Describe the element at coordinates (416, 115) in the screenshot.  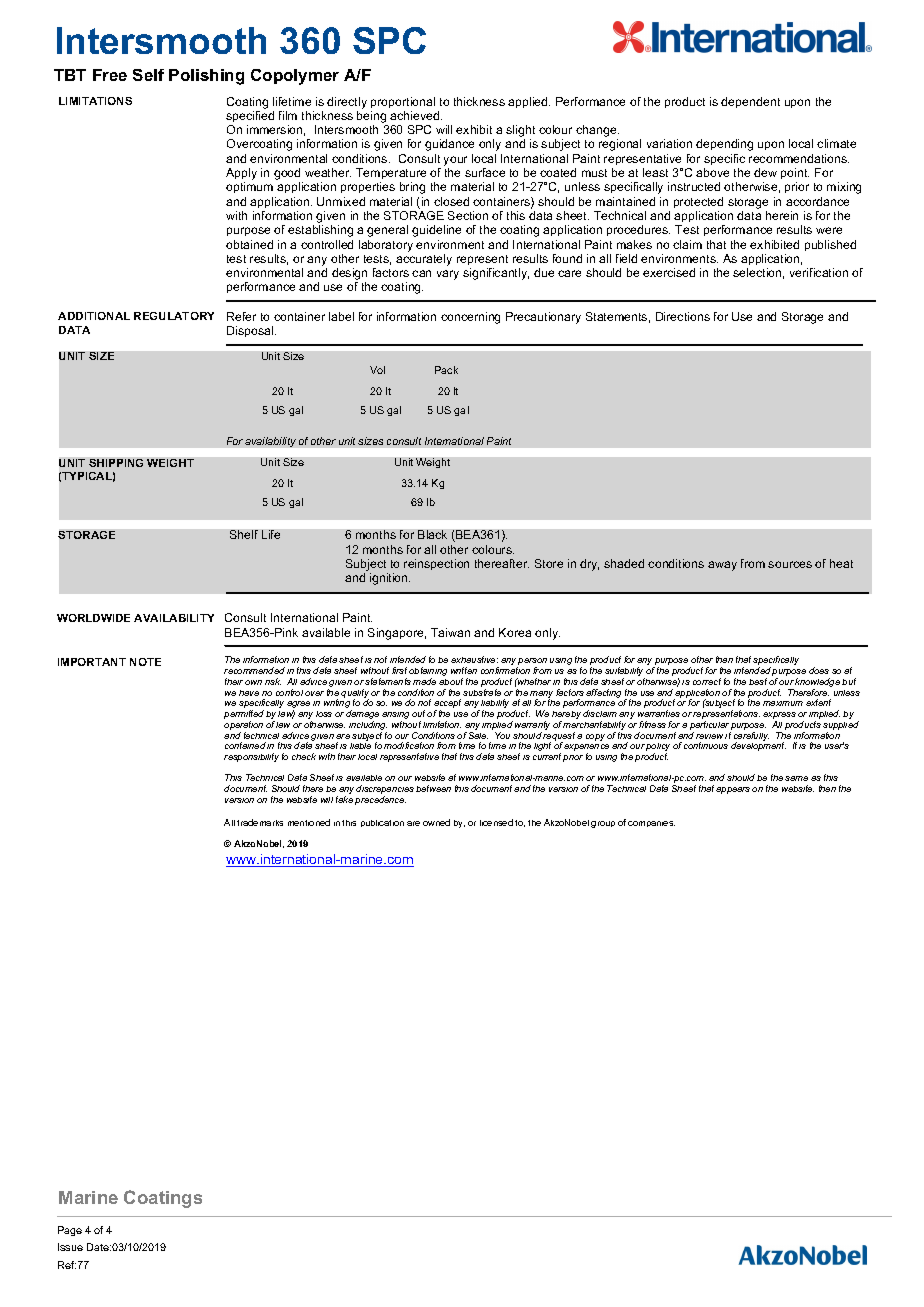
I see `achieved` at that location.
